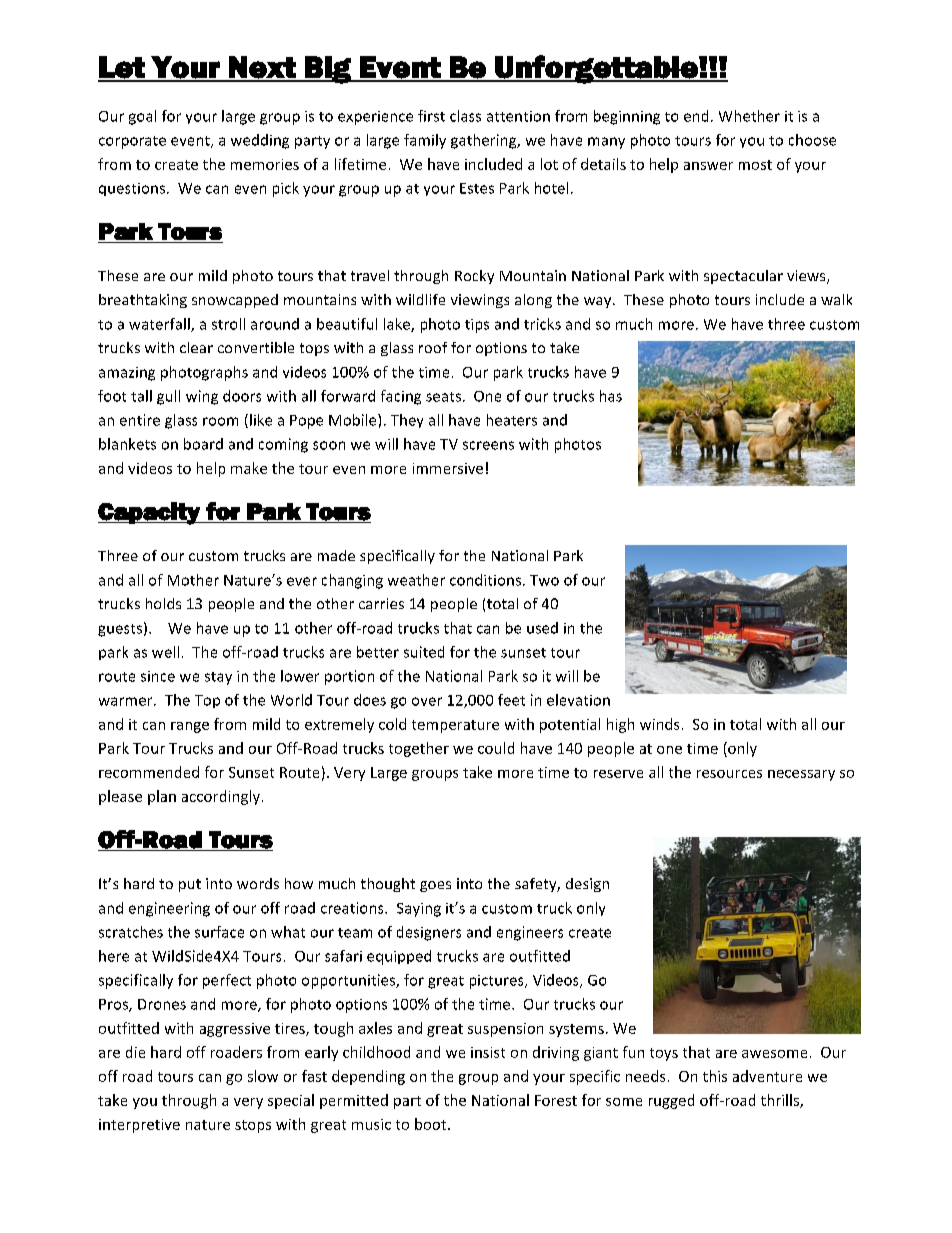 Image resolution: width=952 pixels, height=1233 pixels. Describe the element at coordinates (203, 444) in the screenshot. I see `board` at that location.
